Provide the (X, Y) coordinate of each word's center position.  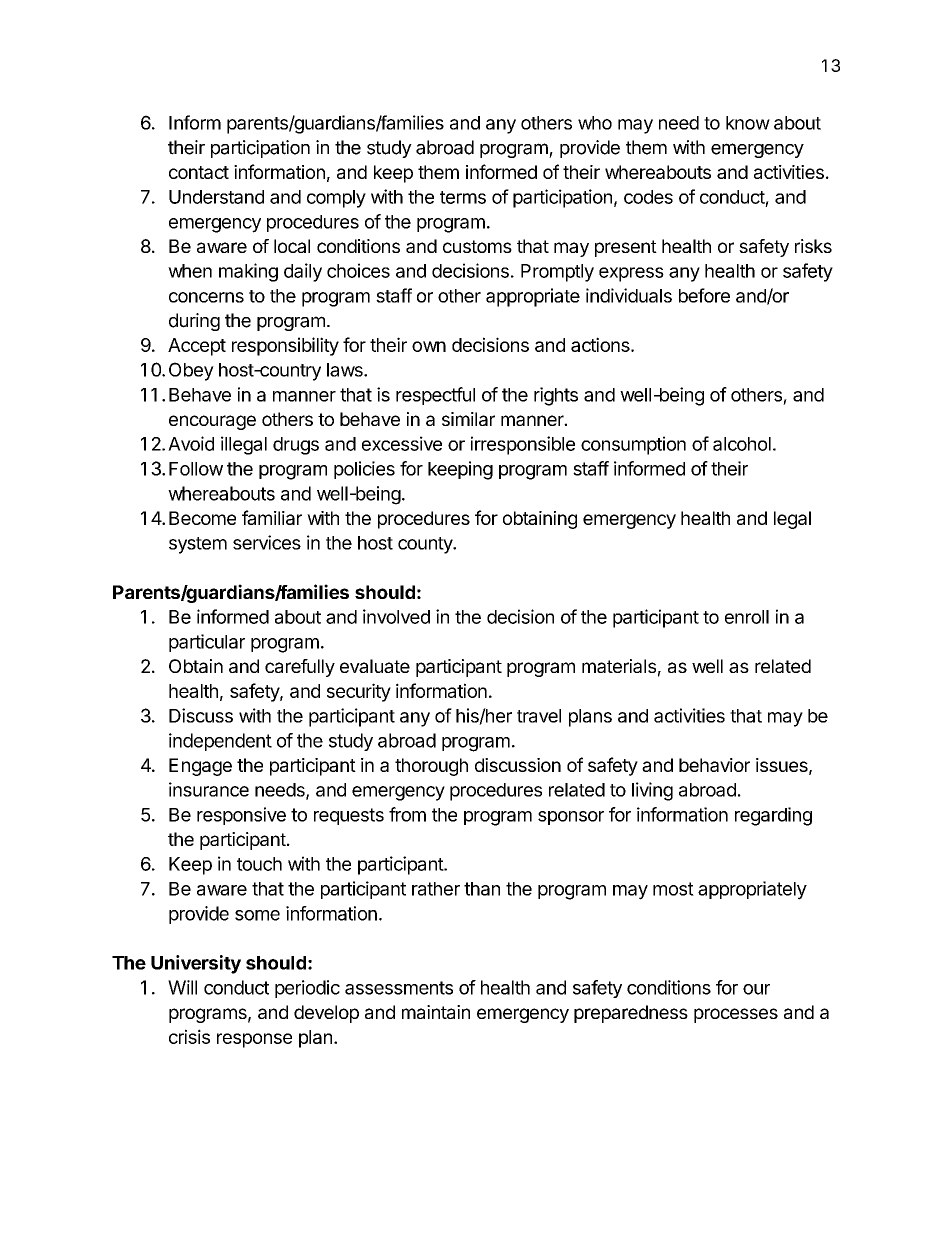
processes (736, 1015)
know (748, 123)
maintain (436, 1012)
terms (463, 197)
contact (199, 172)
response (254, 1040)
